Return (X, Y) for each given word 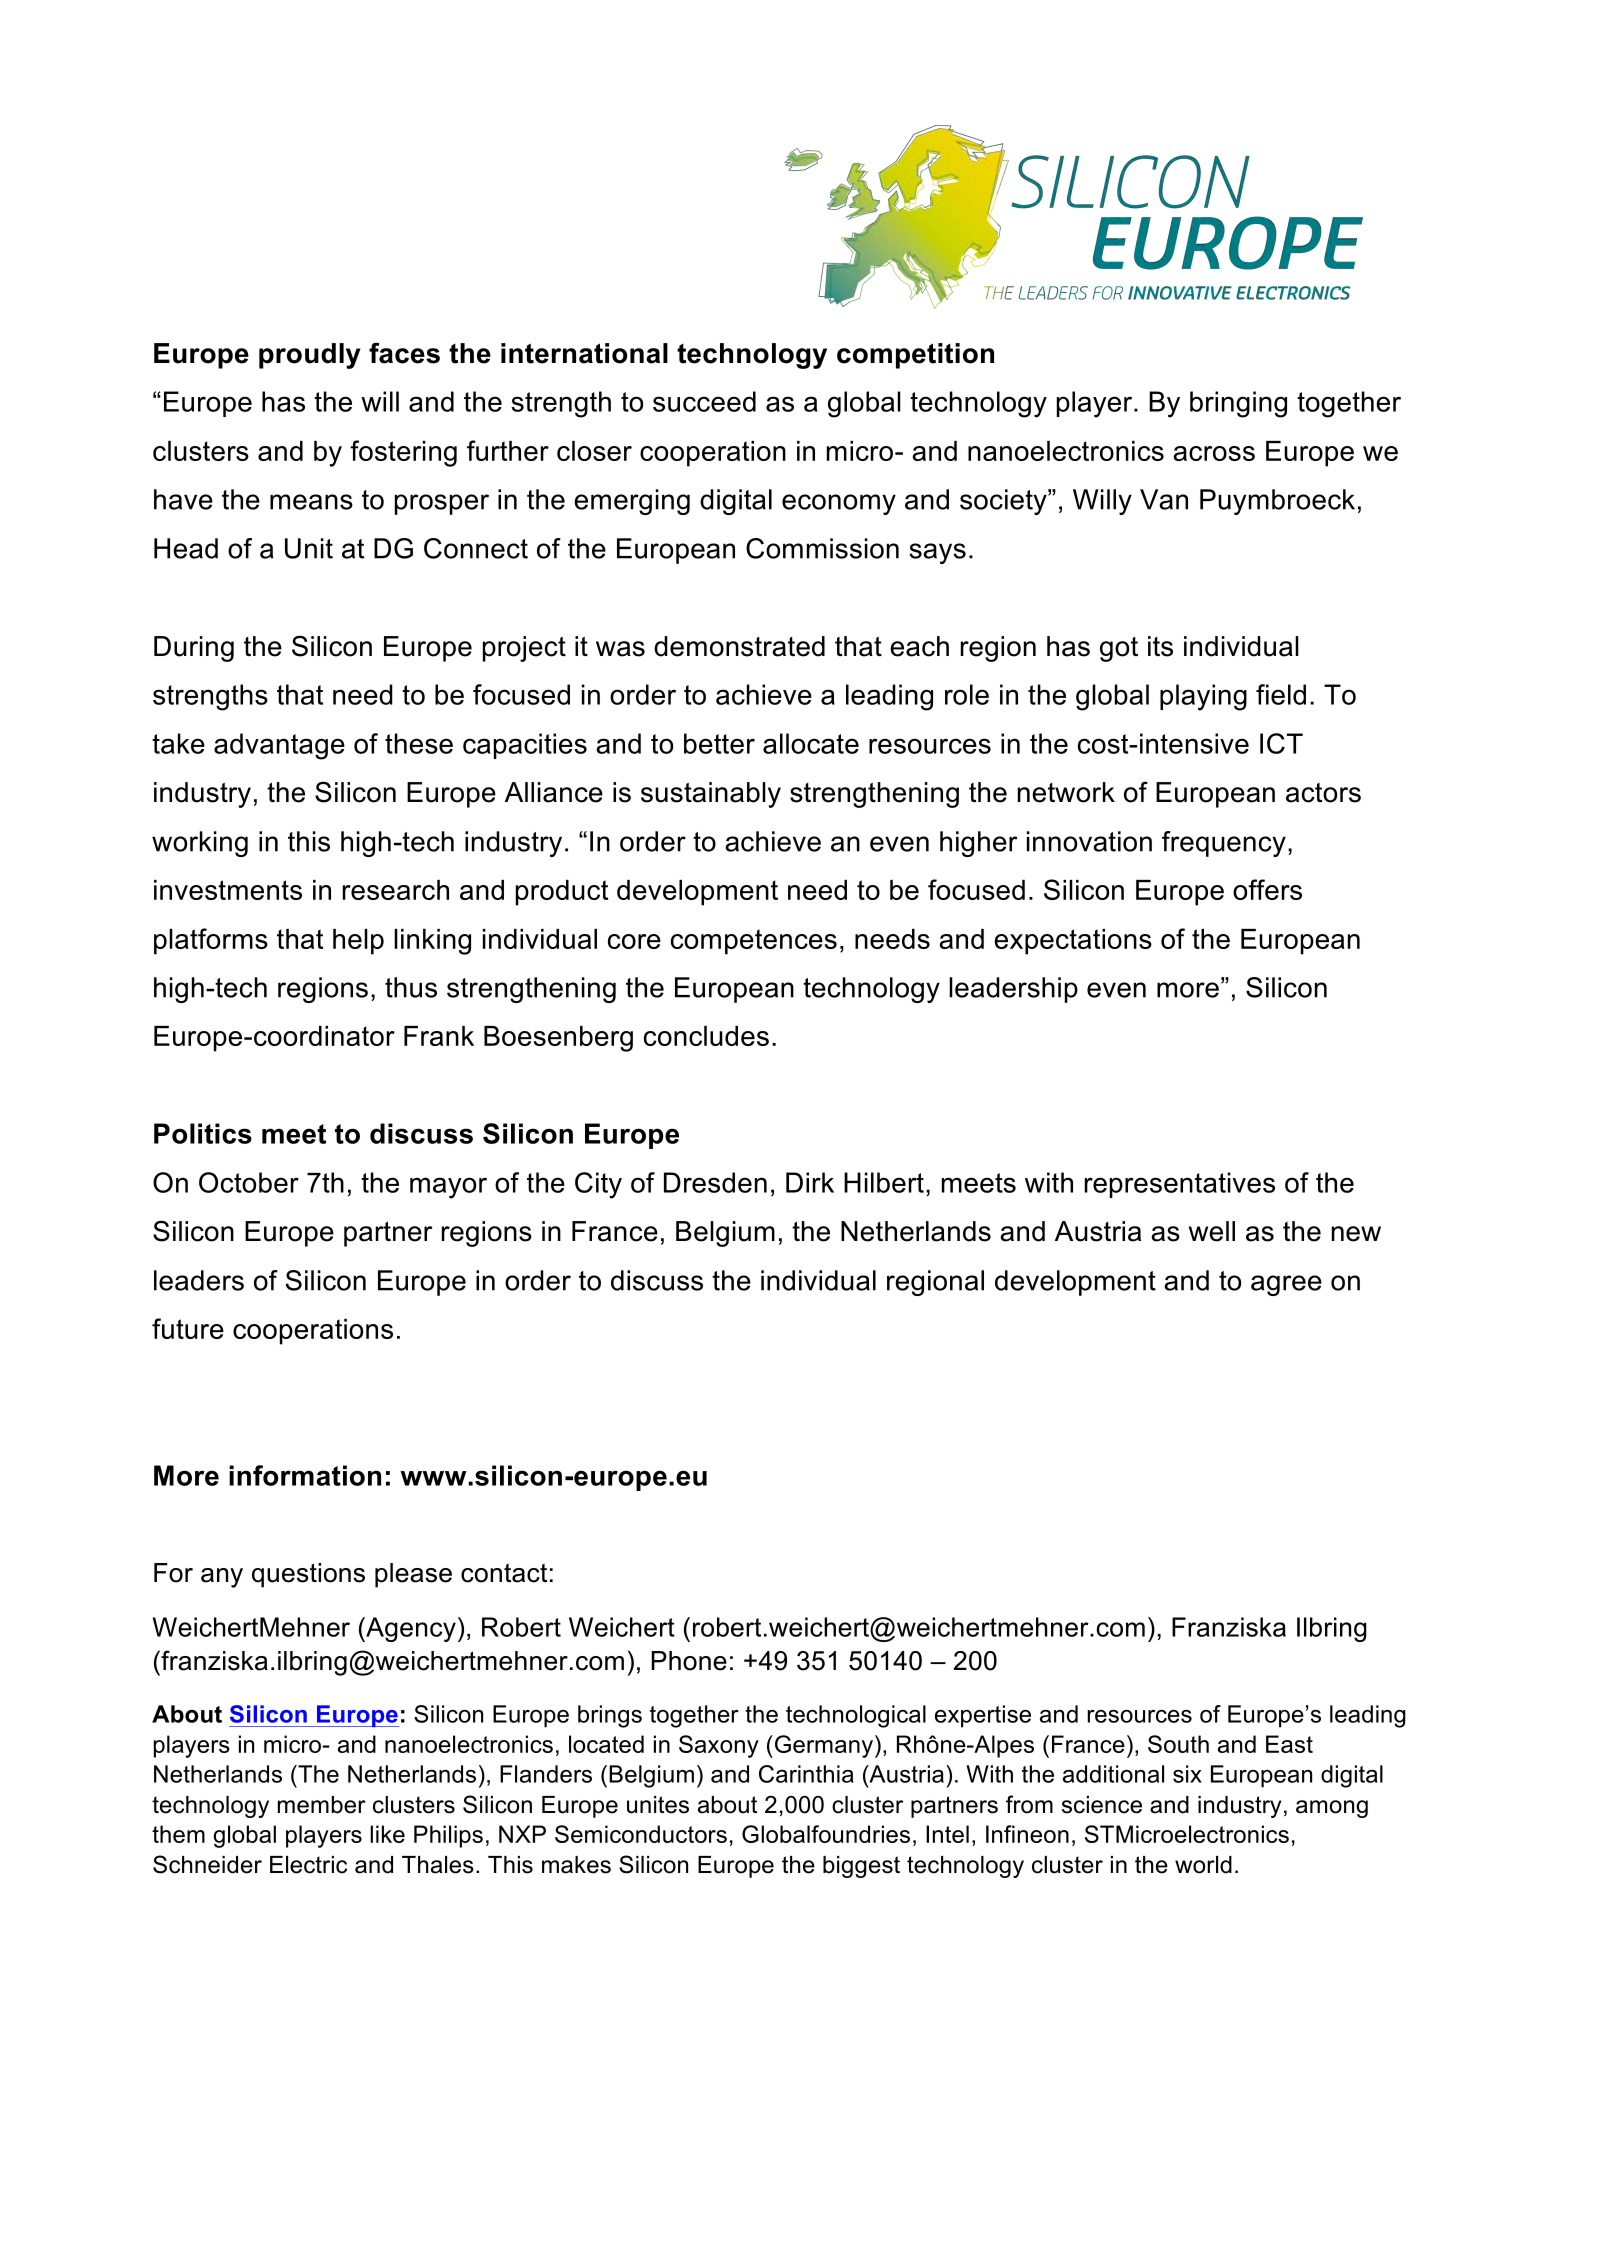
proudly (309, 356)
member (322, 1805)
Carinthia (806, 1774)
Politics (203, 1133)
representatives (1180, 1185)
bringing (1238, 404)
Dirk (810, 1182)
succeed (704, 401)
